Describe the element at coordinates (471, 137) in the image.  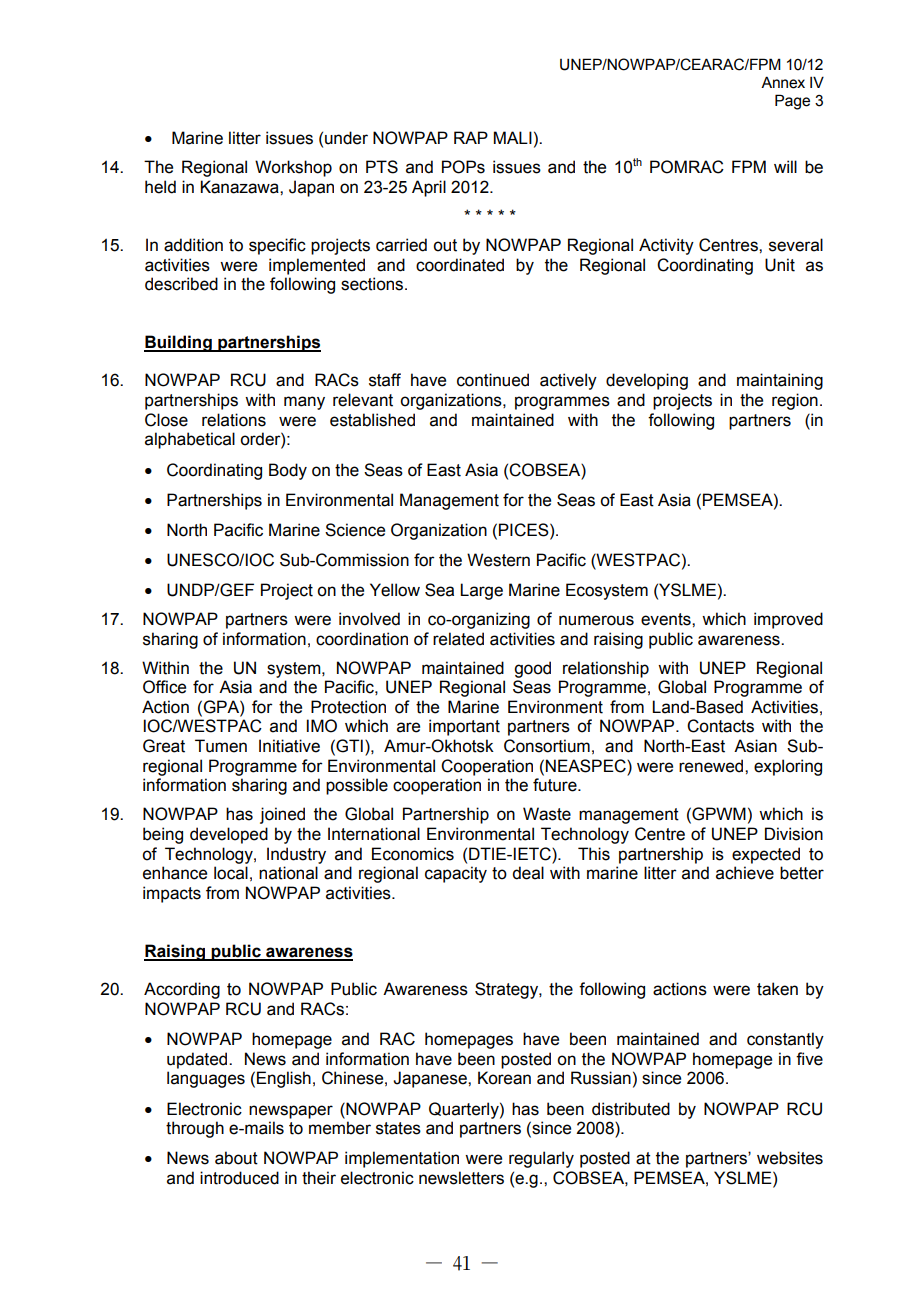
I see `RAP` at that location.
